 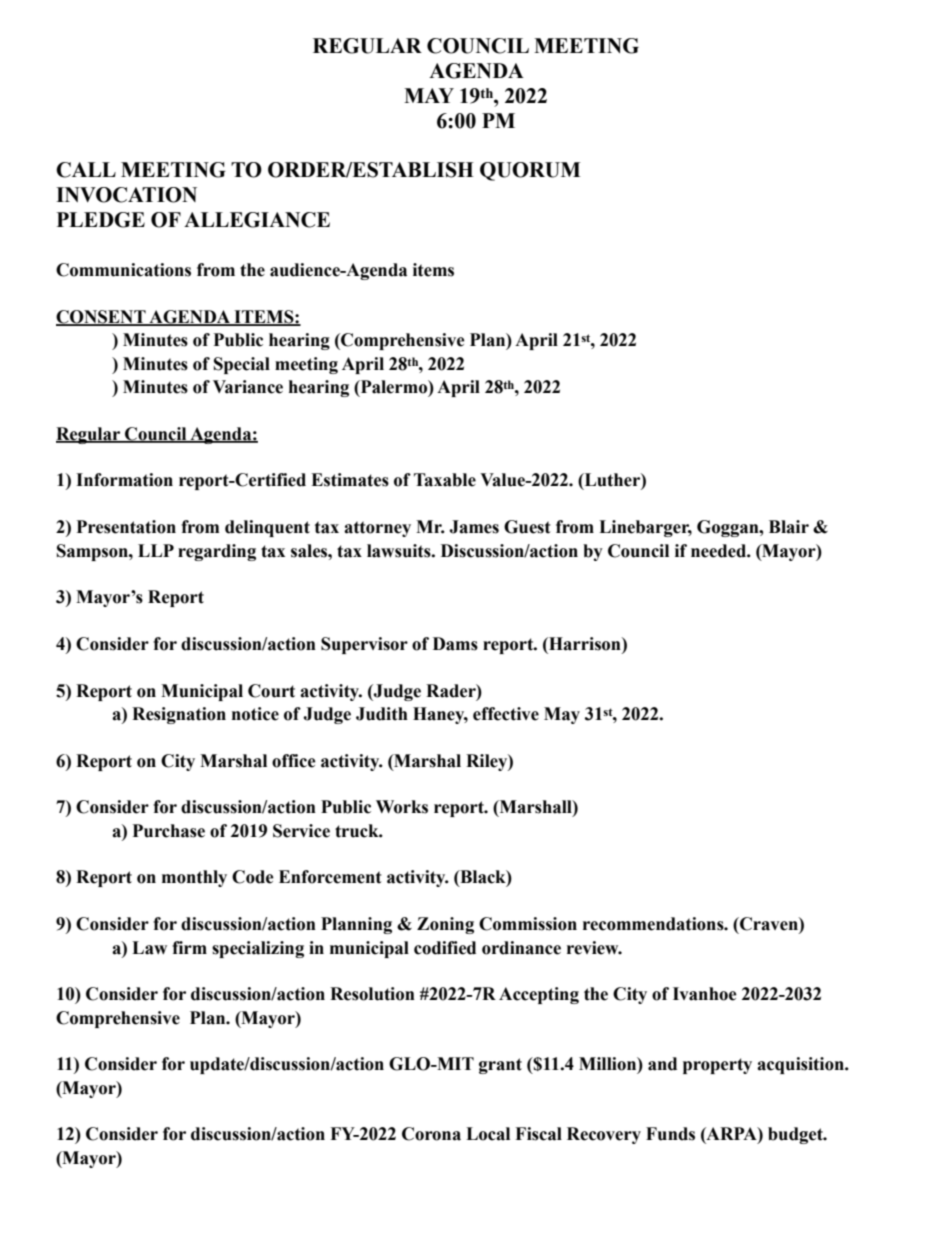 I want to click on firm, so click(x=189, y=947).
